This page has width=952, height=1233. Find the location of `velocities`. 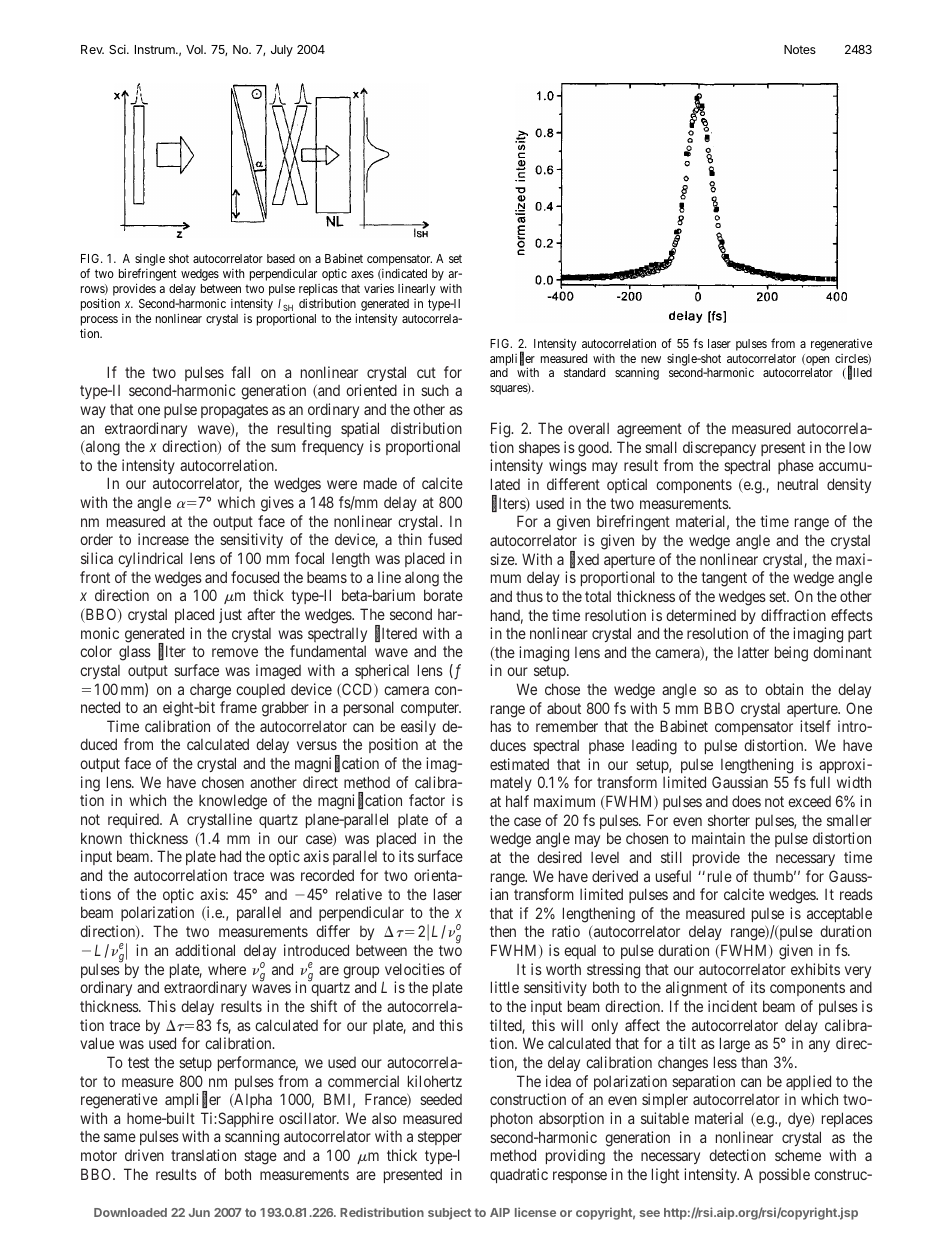

velocities is located at coordinates (415, 969).
